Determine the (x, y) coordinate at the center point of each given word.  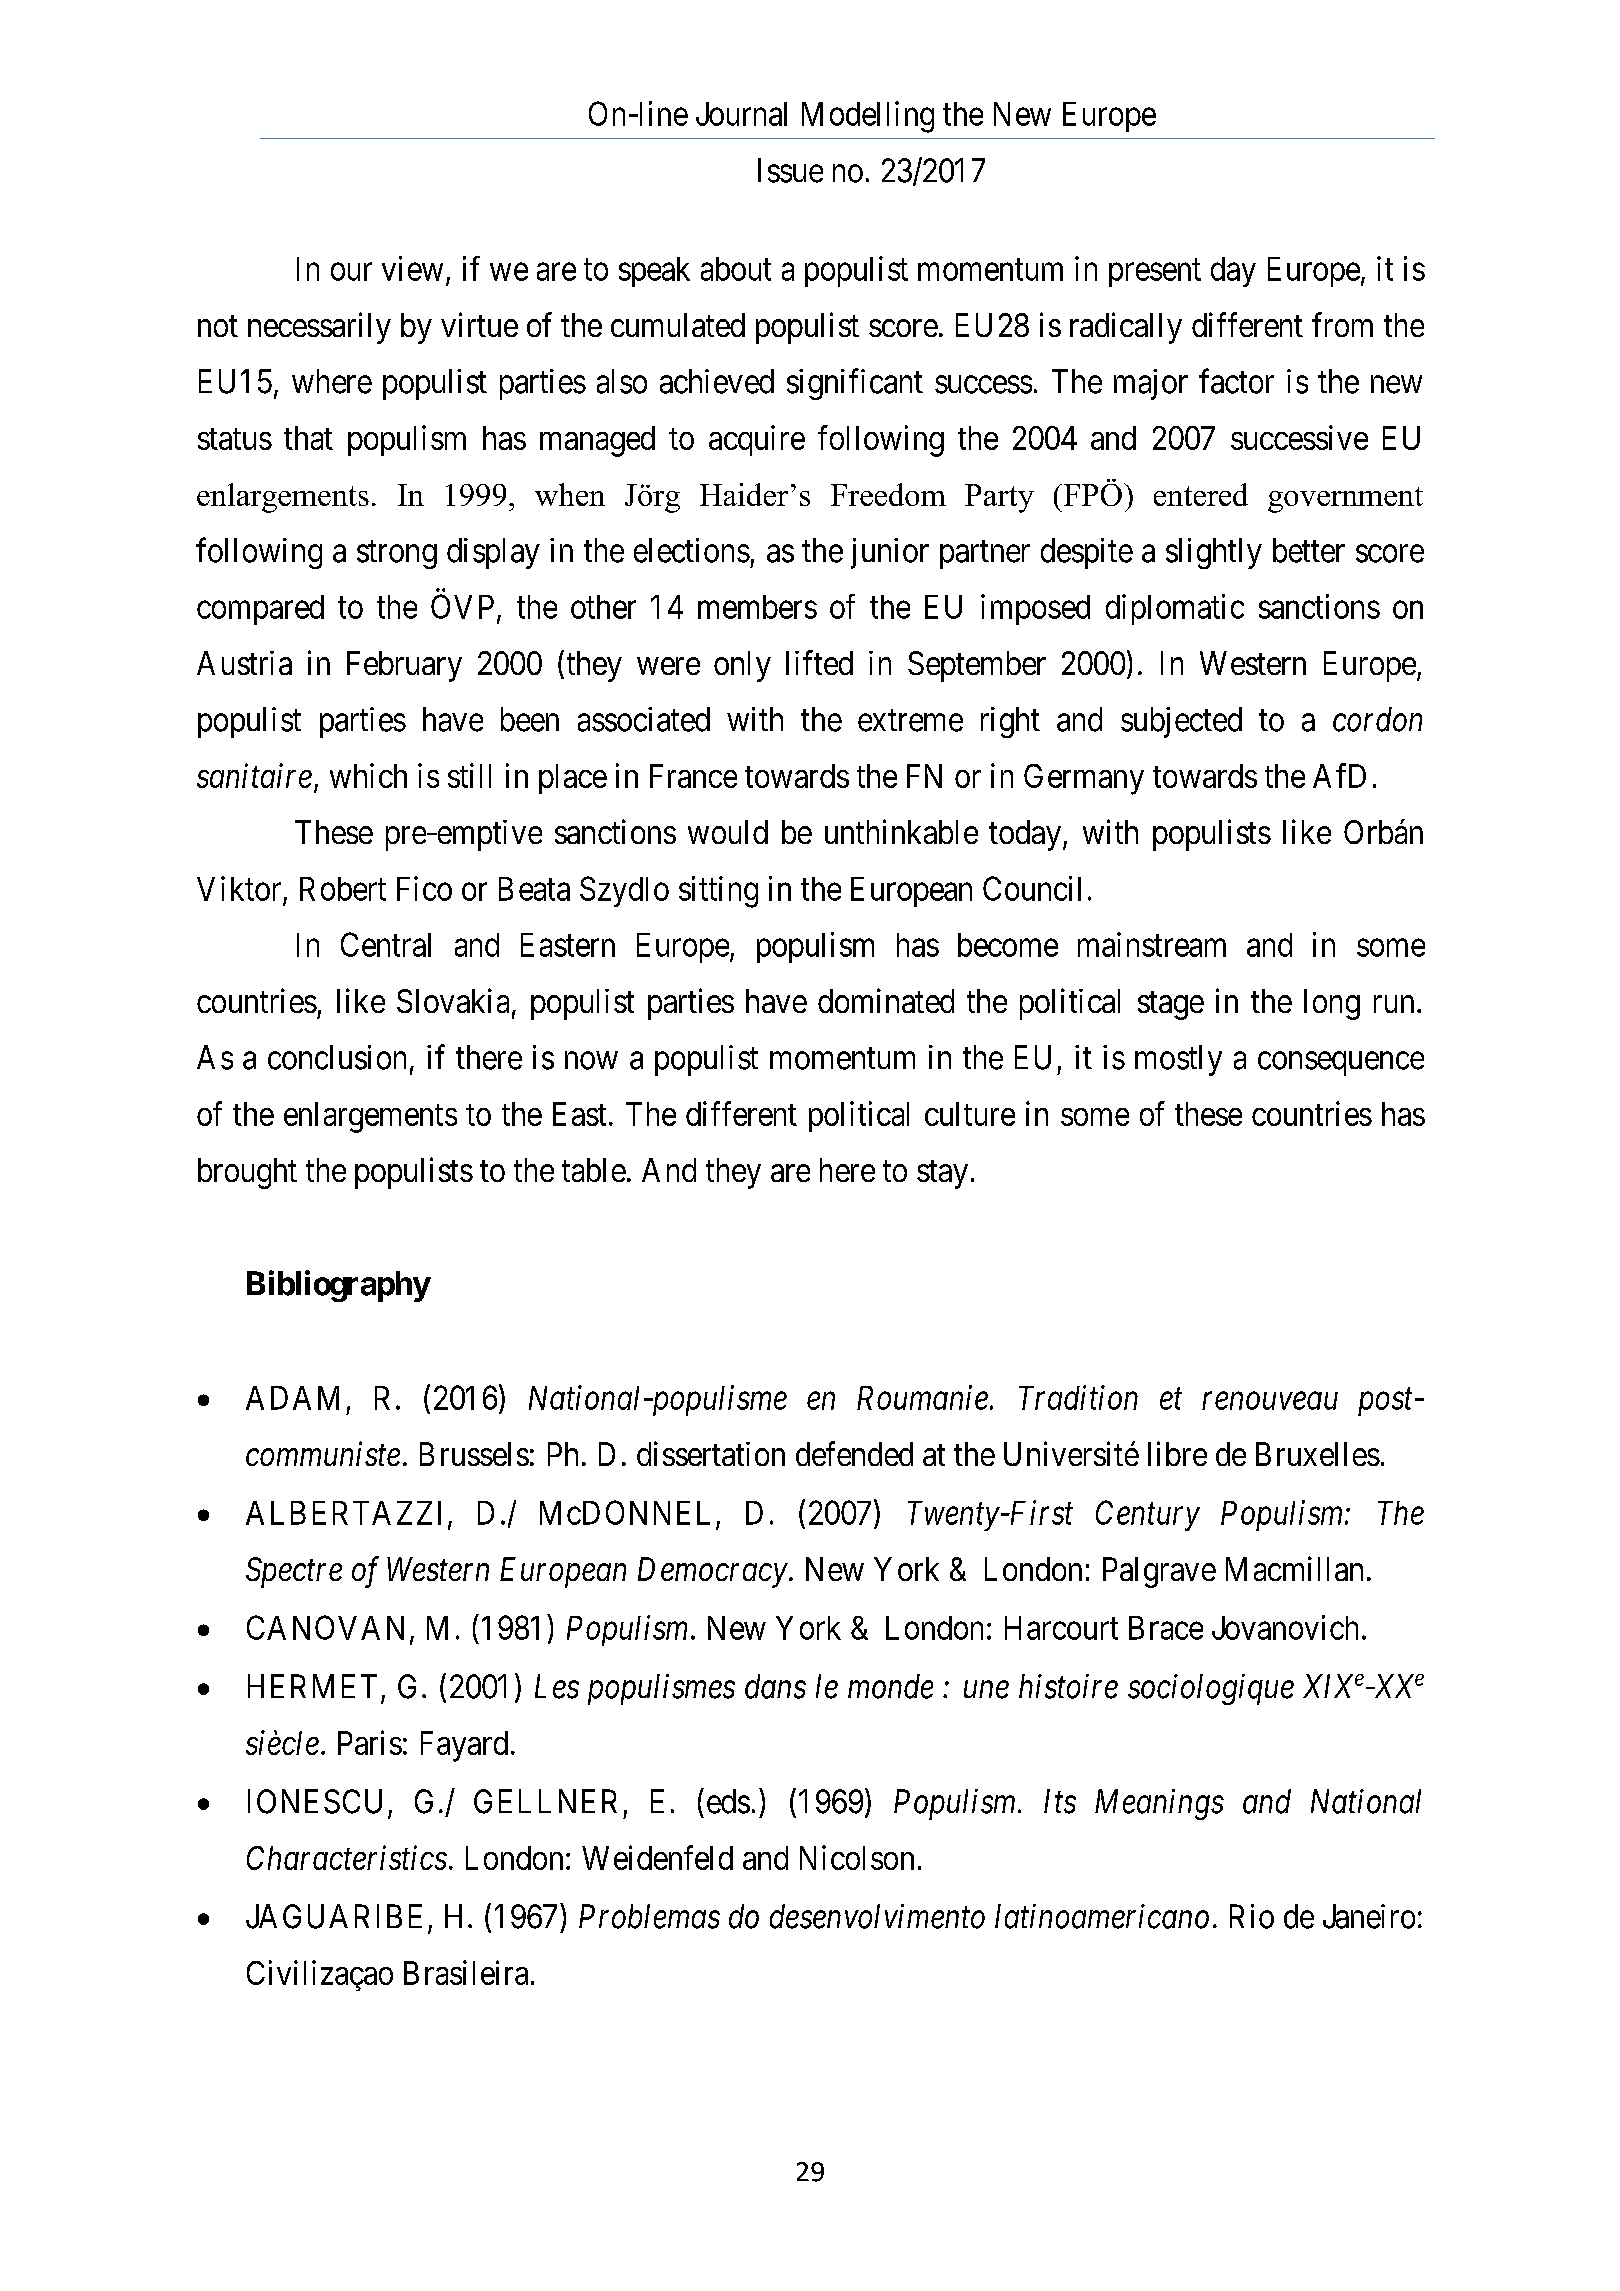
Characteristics (347, 1857)
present (1155, 273)
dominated (886, 1000)
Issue (790, 170)
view (412, 268)
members (757, 607)
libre (1177, 1453)
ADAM (292, 1398)
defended (854, 1453)
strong (397, 555)
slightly (1214, 553)
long (1332, 1004)
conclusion (337, 1057)
